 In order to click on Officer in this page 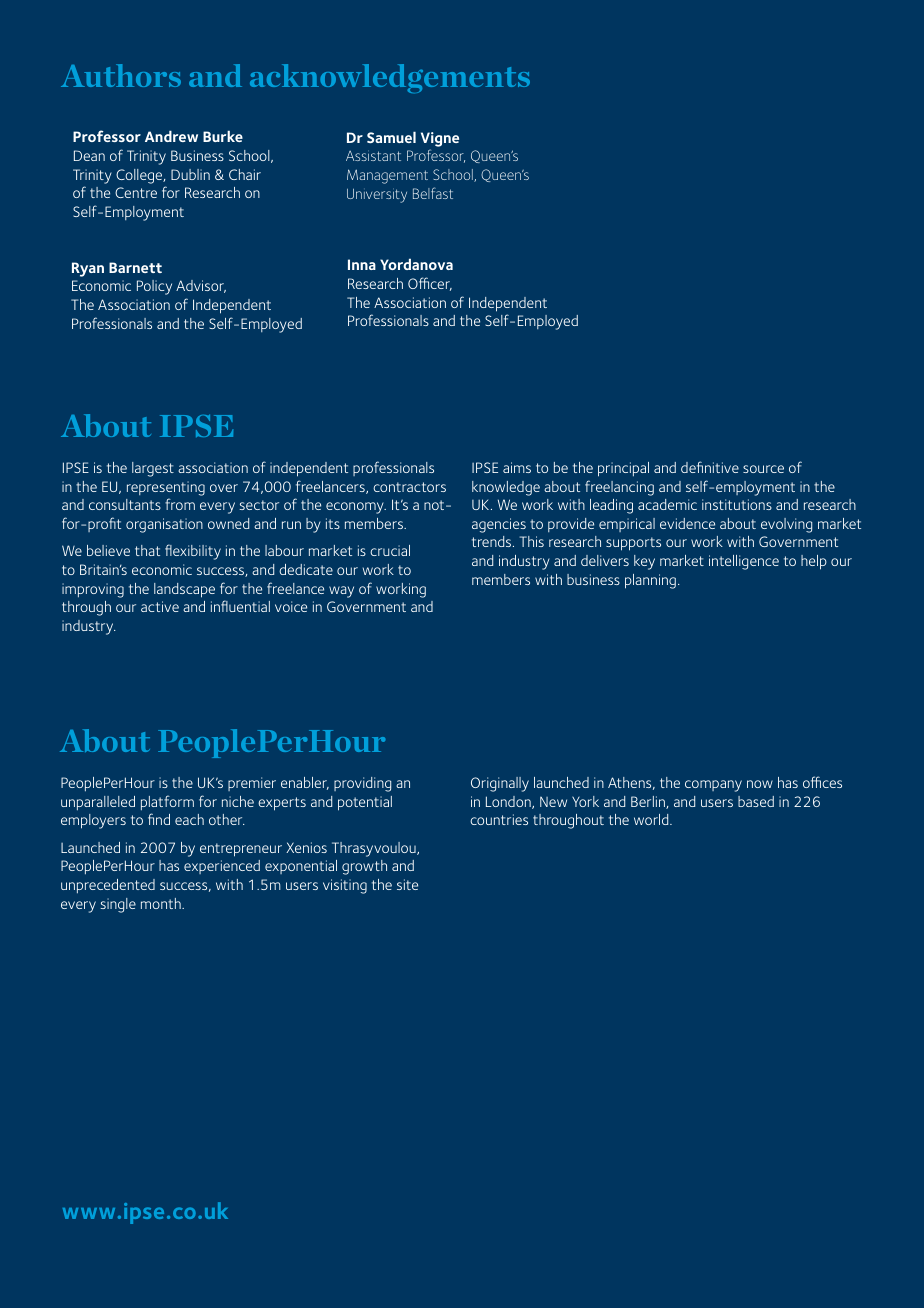, I will do `click(430, 284)`.
